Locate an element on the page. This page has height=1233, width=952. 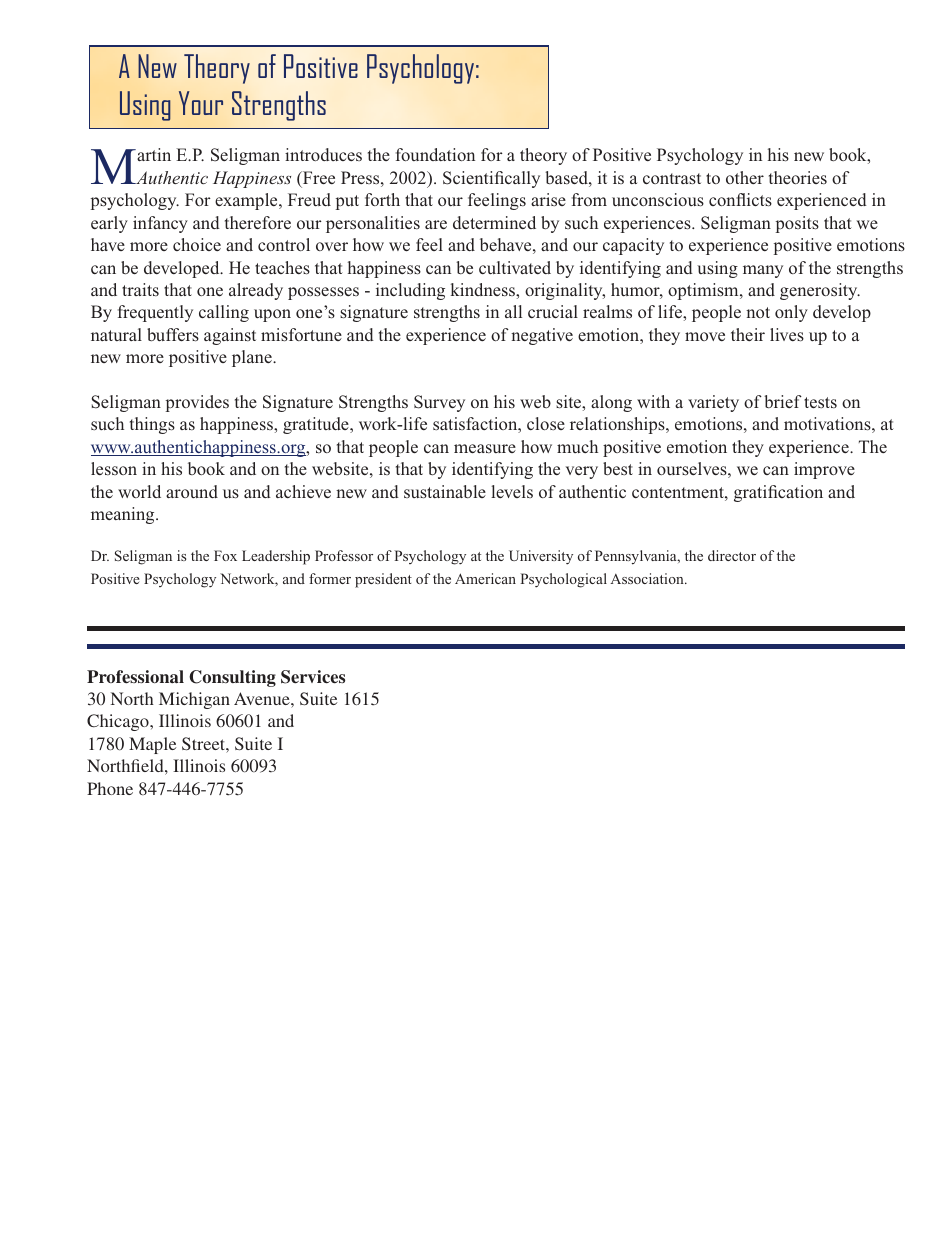
foundation is located at coordinates (435, 154).
